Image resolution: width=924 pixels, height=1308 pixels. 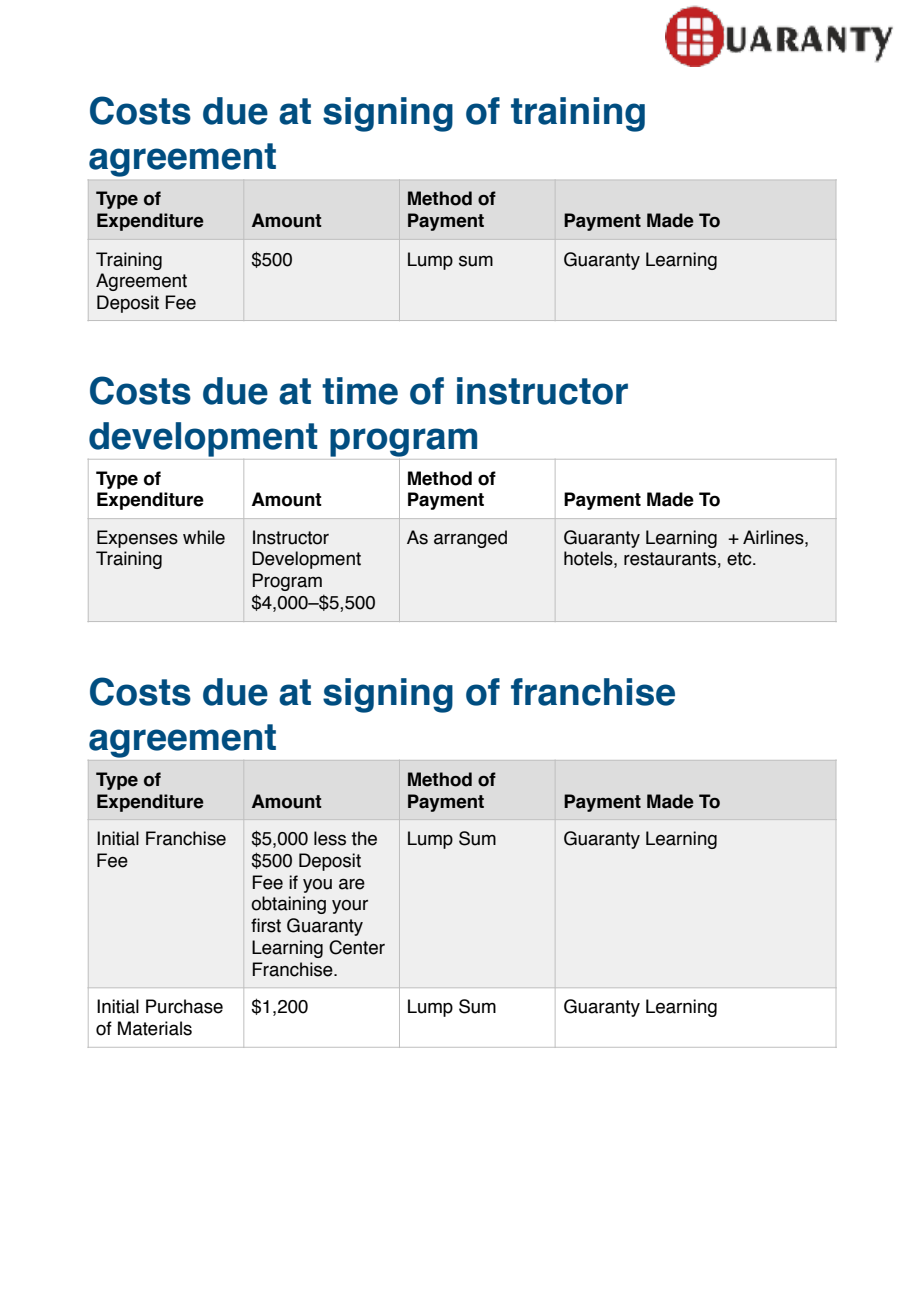 What do you see at coordinates (288, 905) in the document?
I see `obtaining` at bounding box center [288, 905].
